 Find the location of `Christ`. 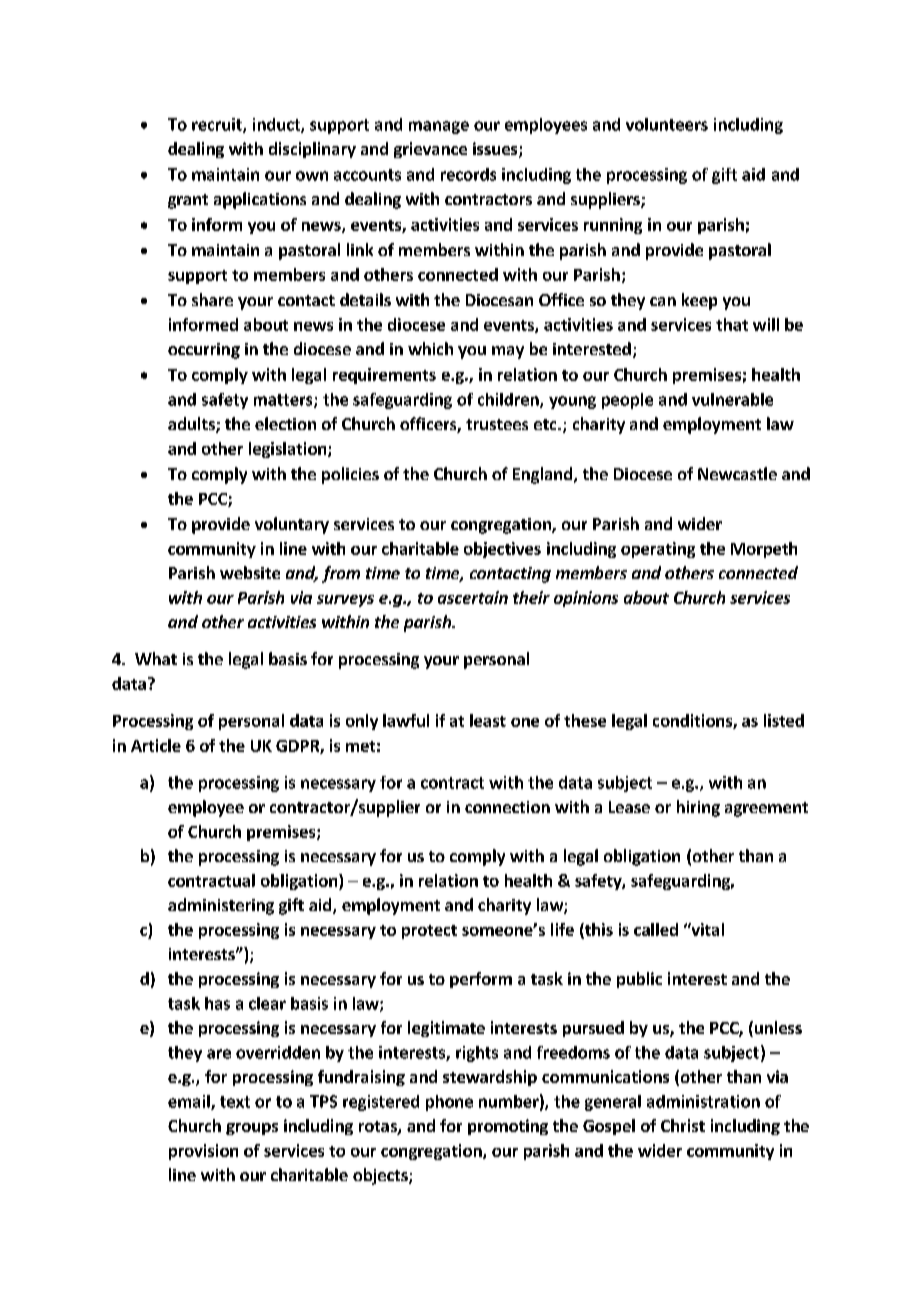

Christ is located at coordinates (683, 1125).
